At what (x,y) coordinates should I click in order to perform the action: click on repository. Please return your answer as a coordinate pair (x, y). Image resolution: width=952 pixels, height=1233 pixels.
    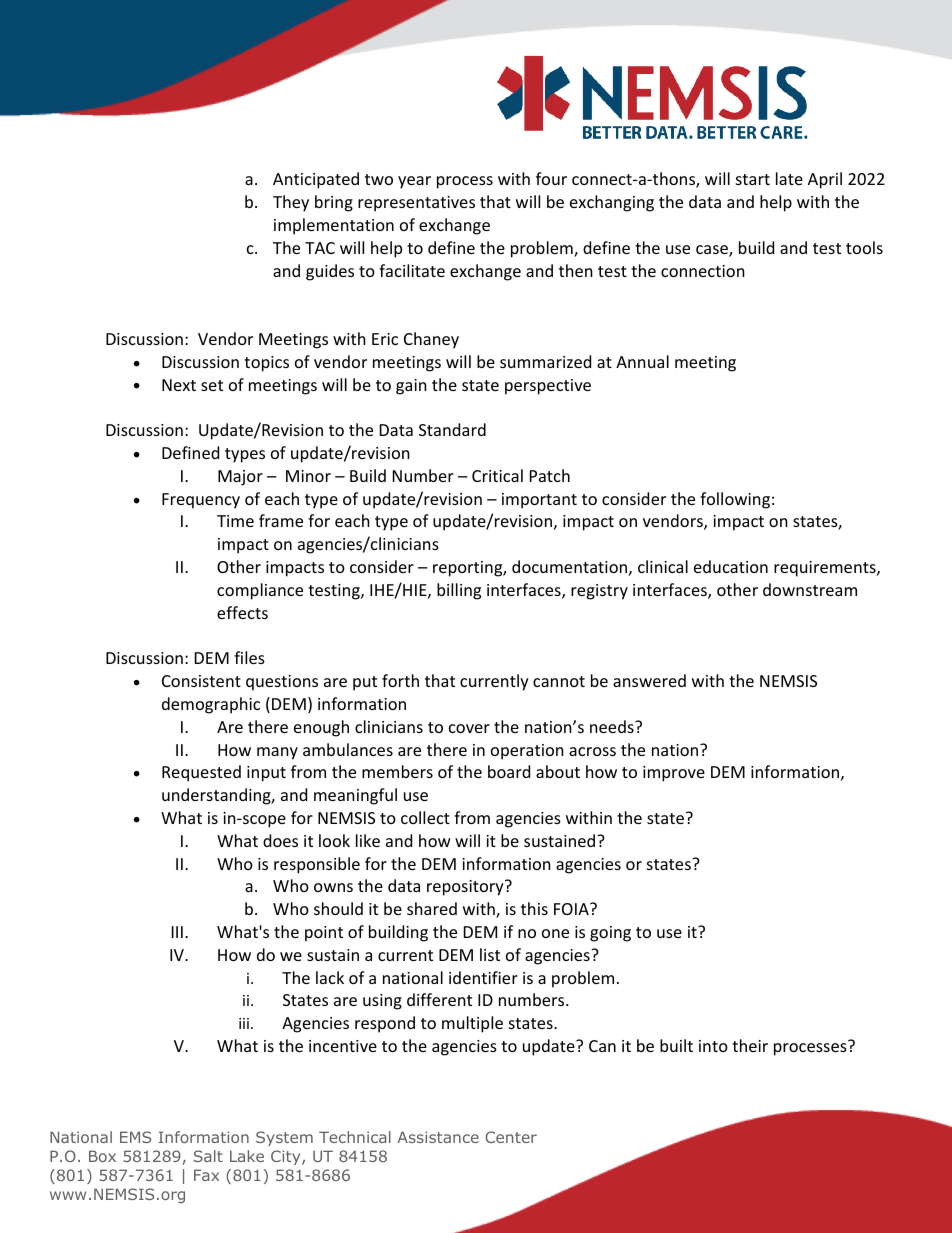
    Looking at the image, I should click on (466, 888).
